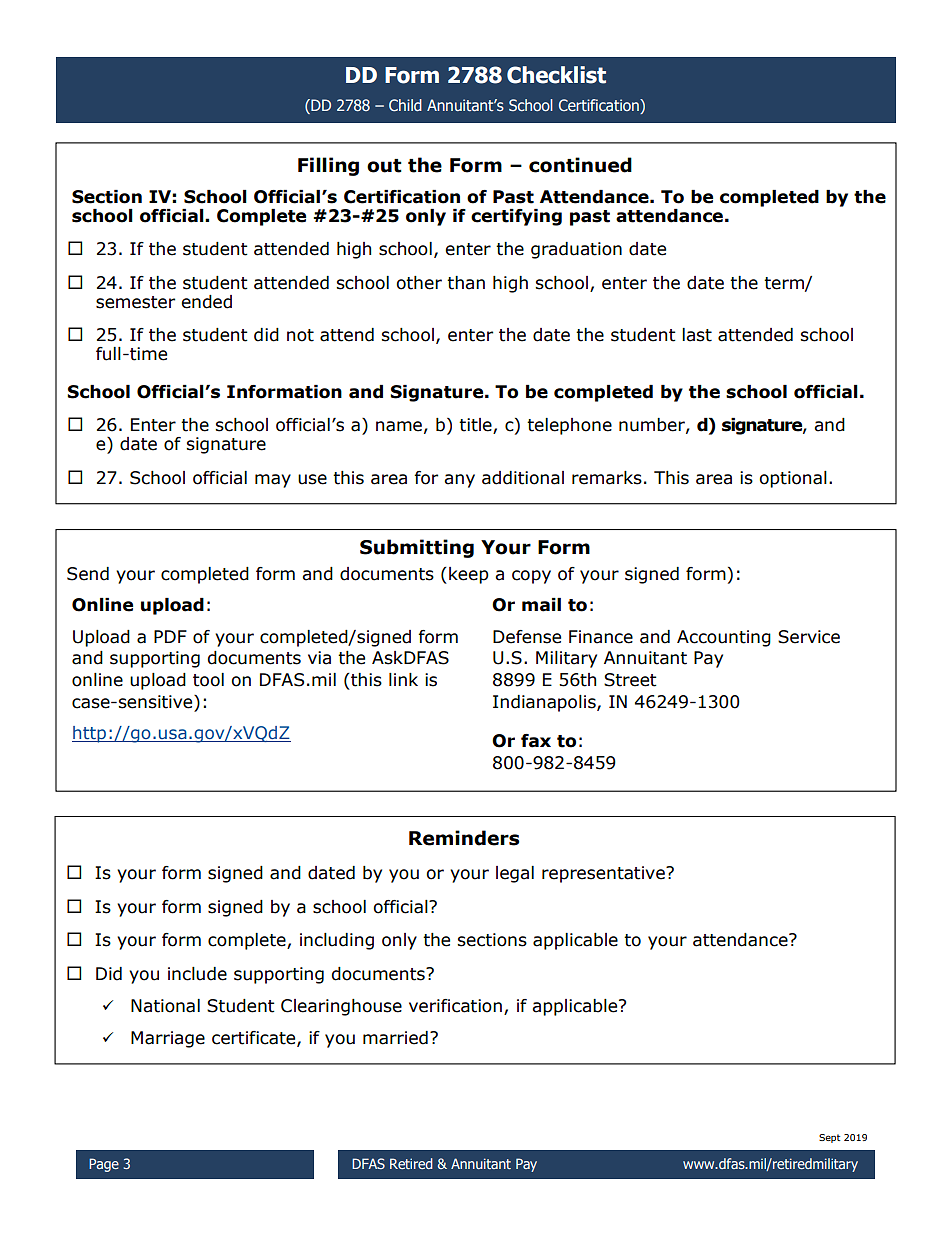 The image size is (952, 1233). I want to click on married, so click(395, 1038).
